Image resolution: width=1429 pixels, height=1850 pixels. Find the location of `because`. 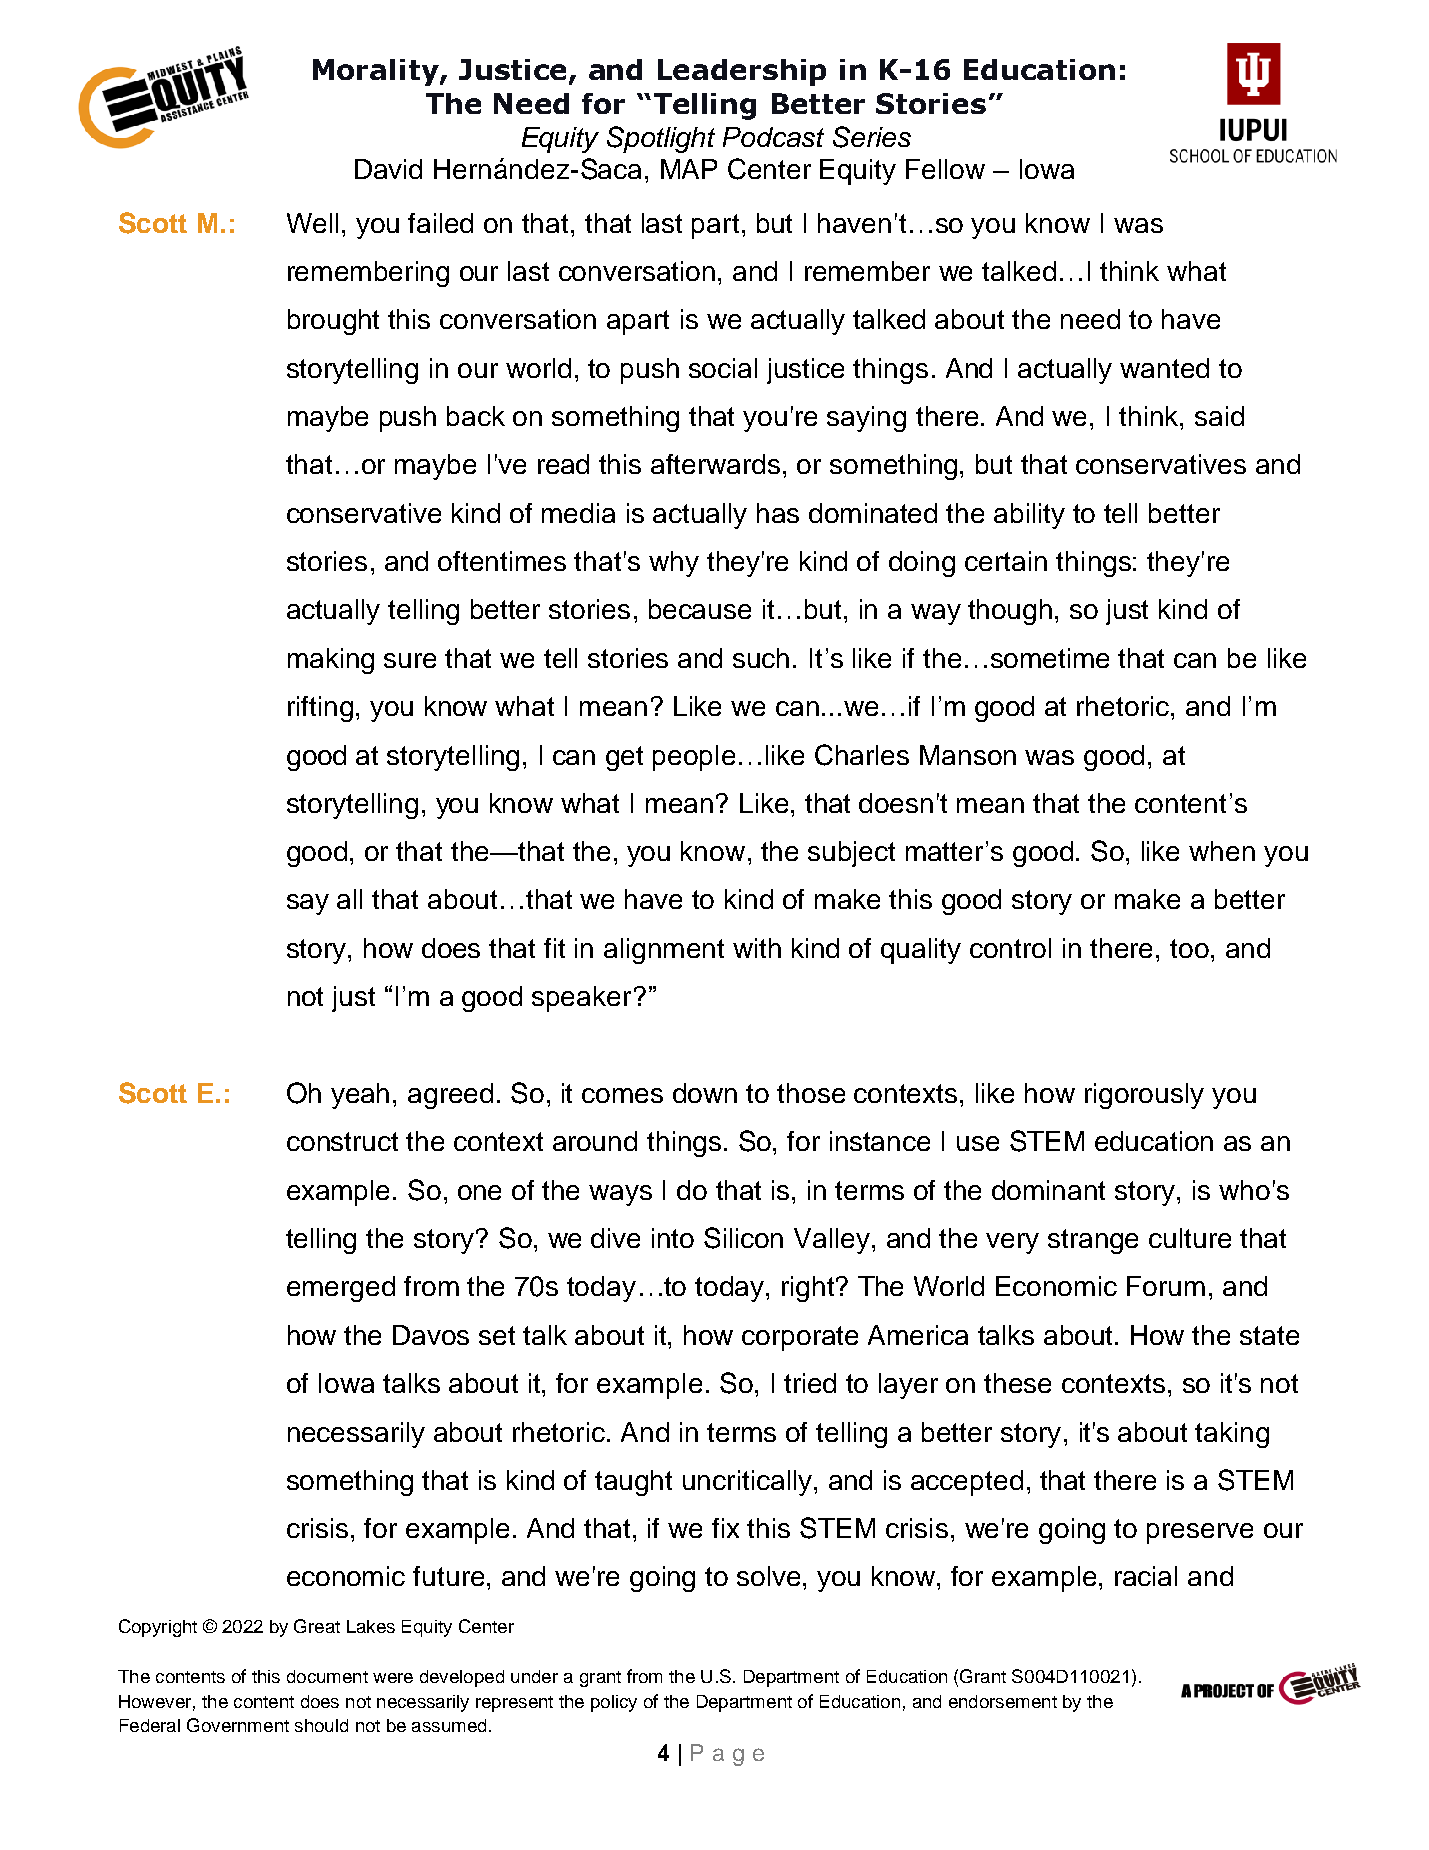

because is located at coordinates (700, 609).
